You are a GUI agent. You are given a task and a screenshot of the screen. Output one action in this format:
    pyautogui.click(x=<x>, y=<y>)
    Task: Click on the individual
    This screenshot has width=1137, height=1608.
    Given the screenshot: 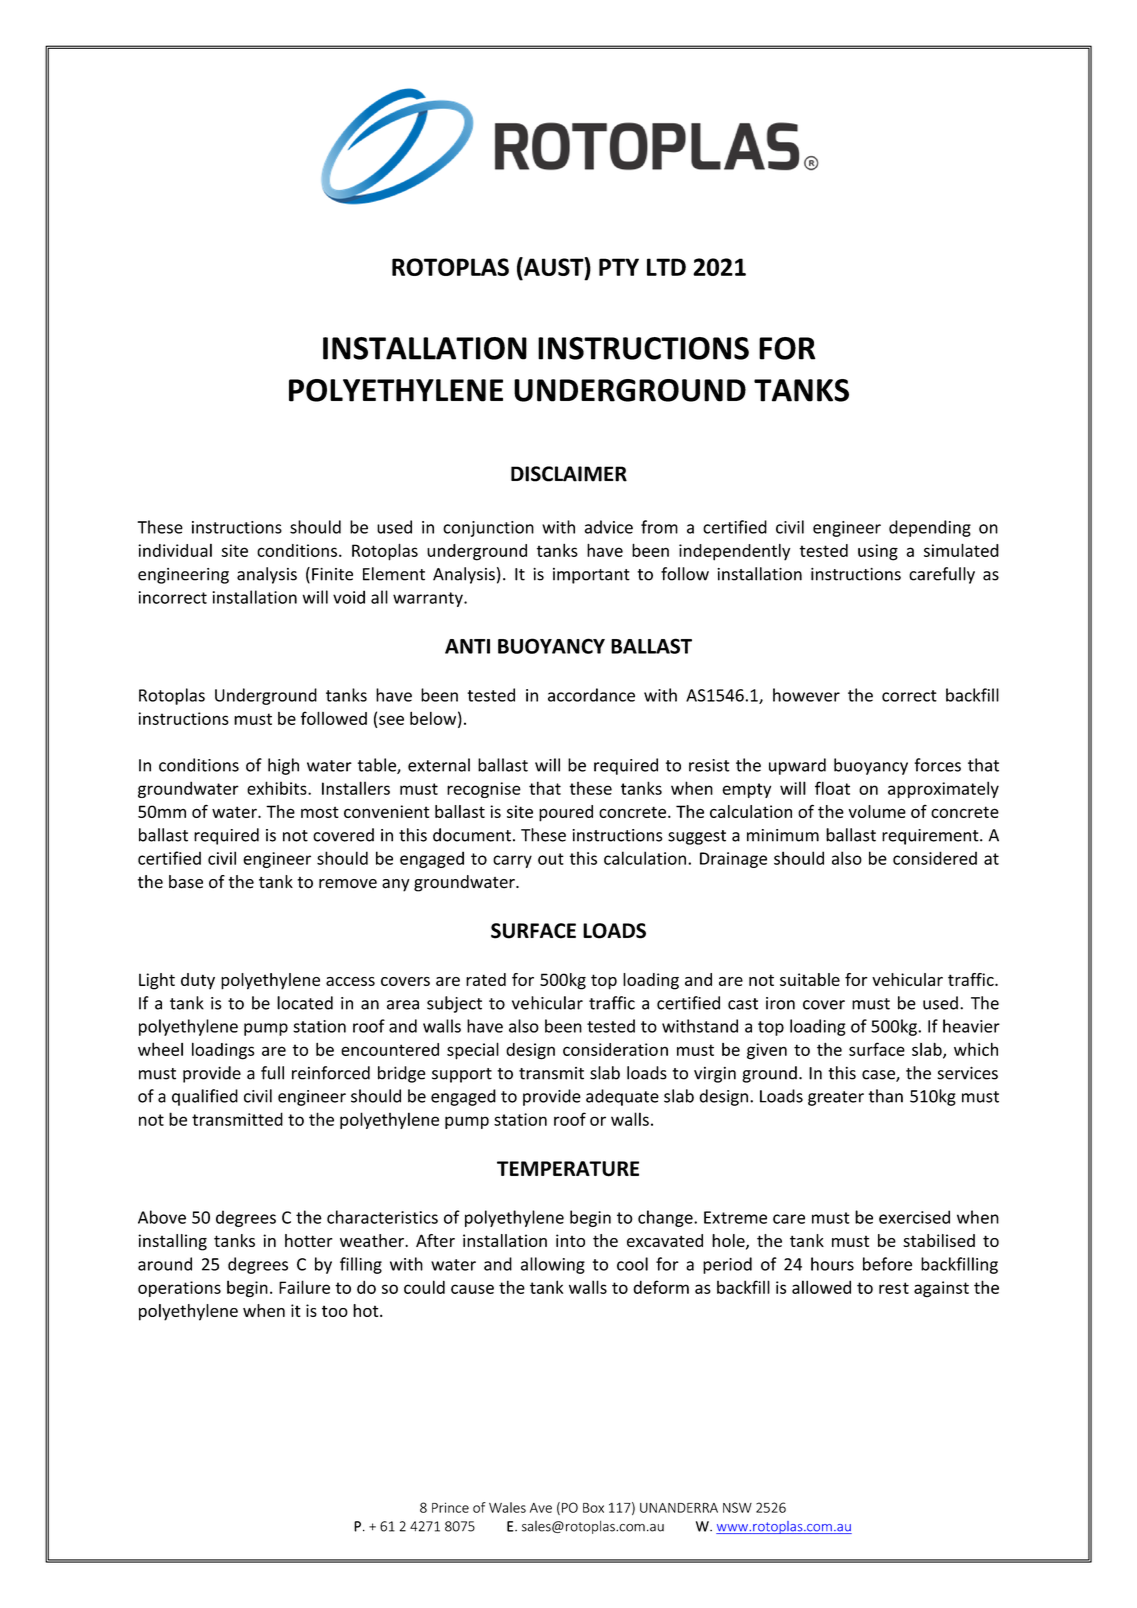 What is the action you would take?
    pyautogui.click(x=175, y=550)
